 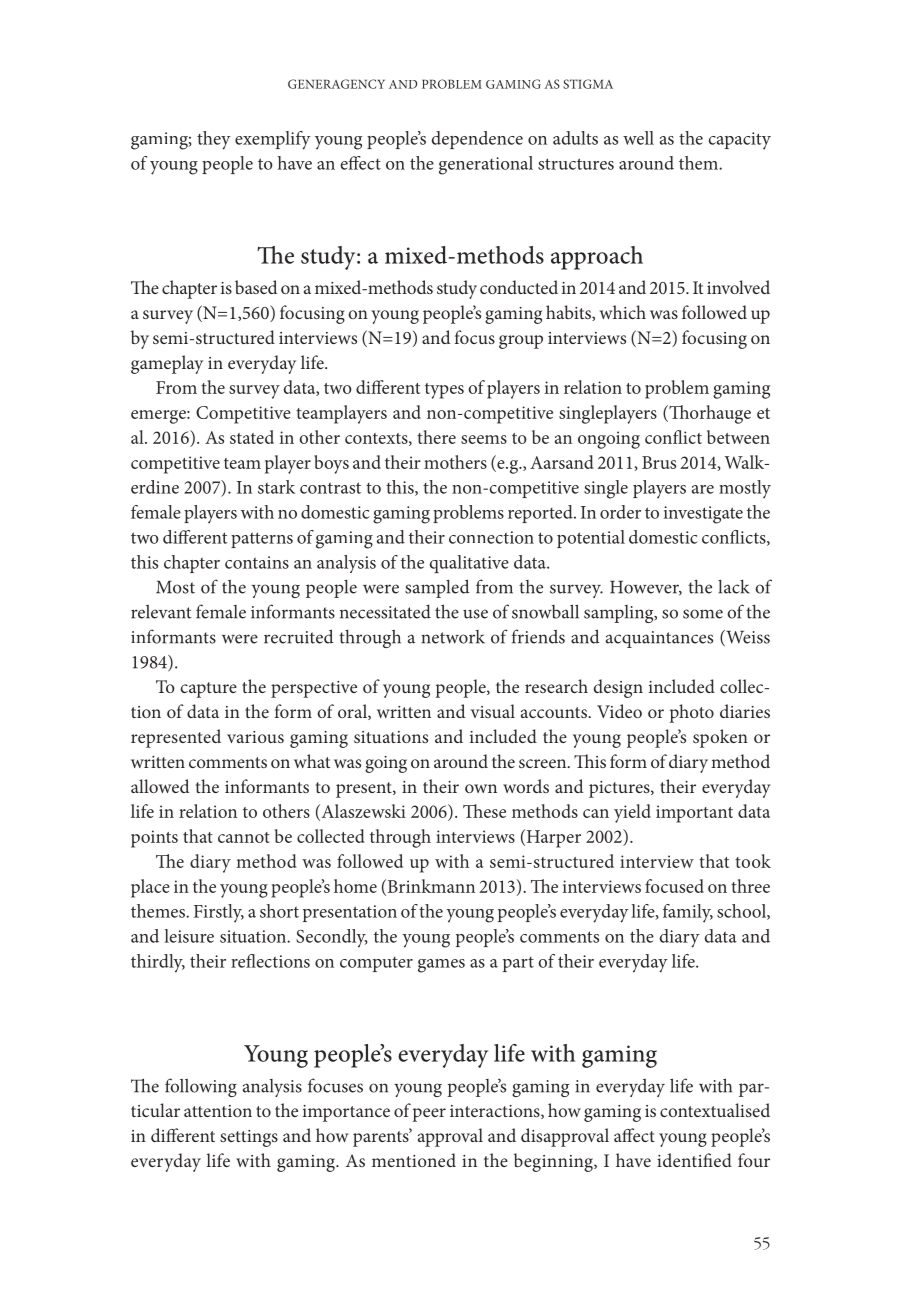 I want to click on relevant, so click(x=161, y=612).
